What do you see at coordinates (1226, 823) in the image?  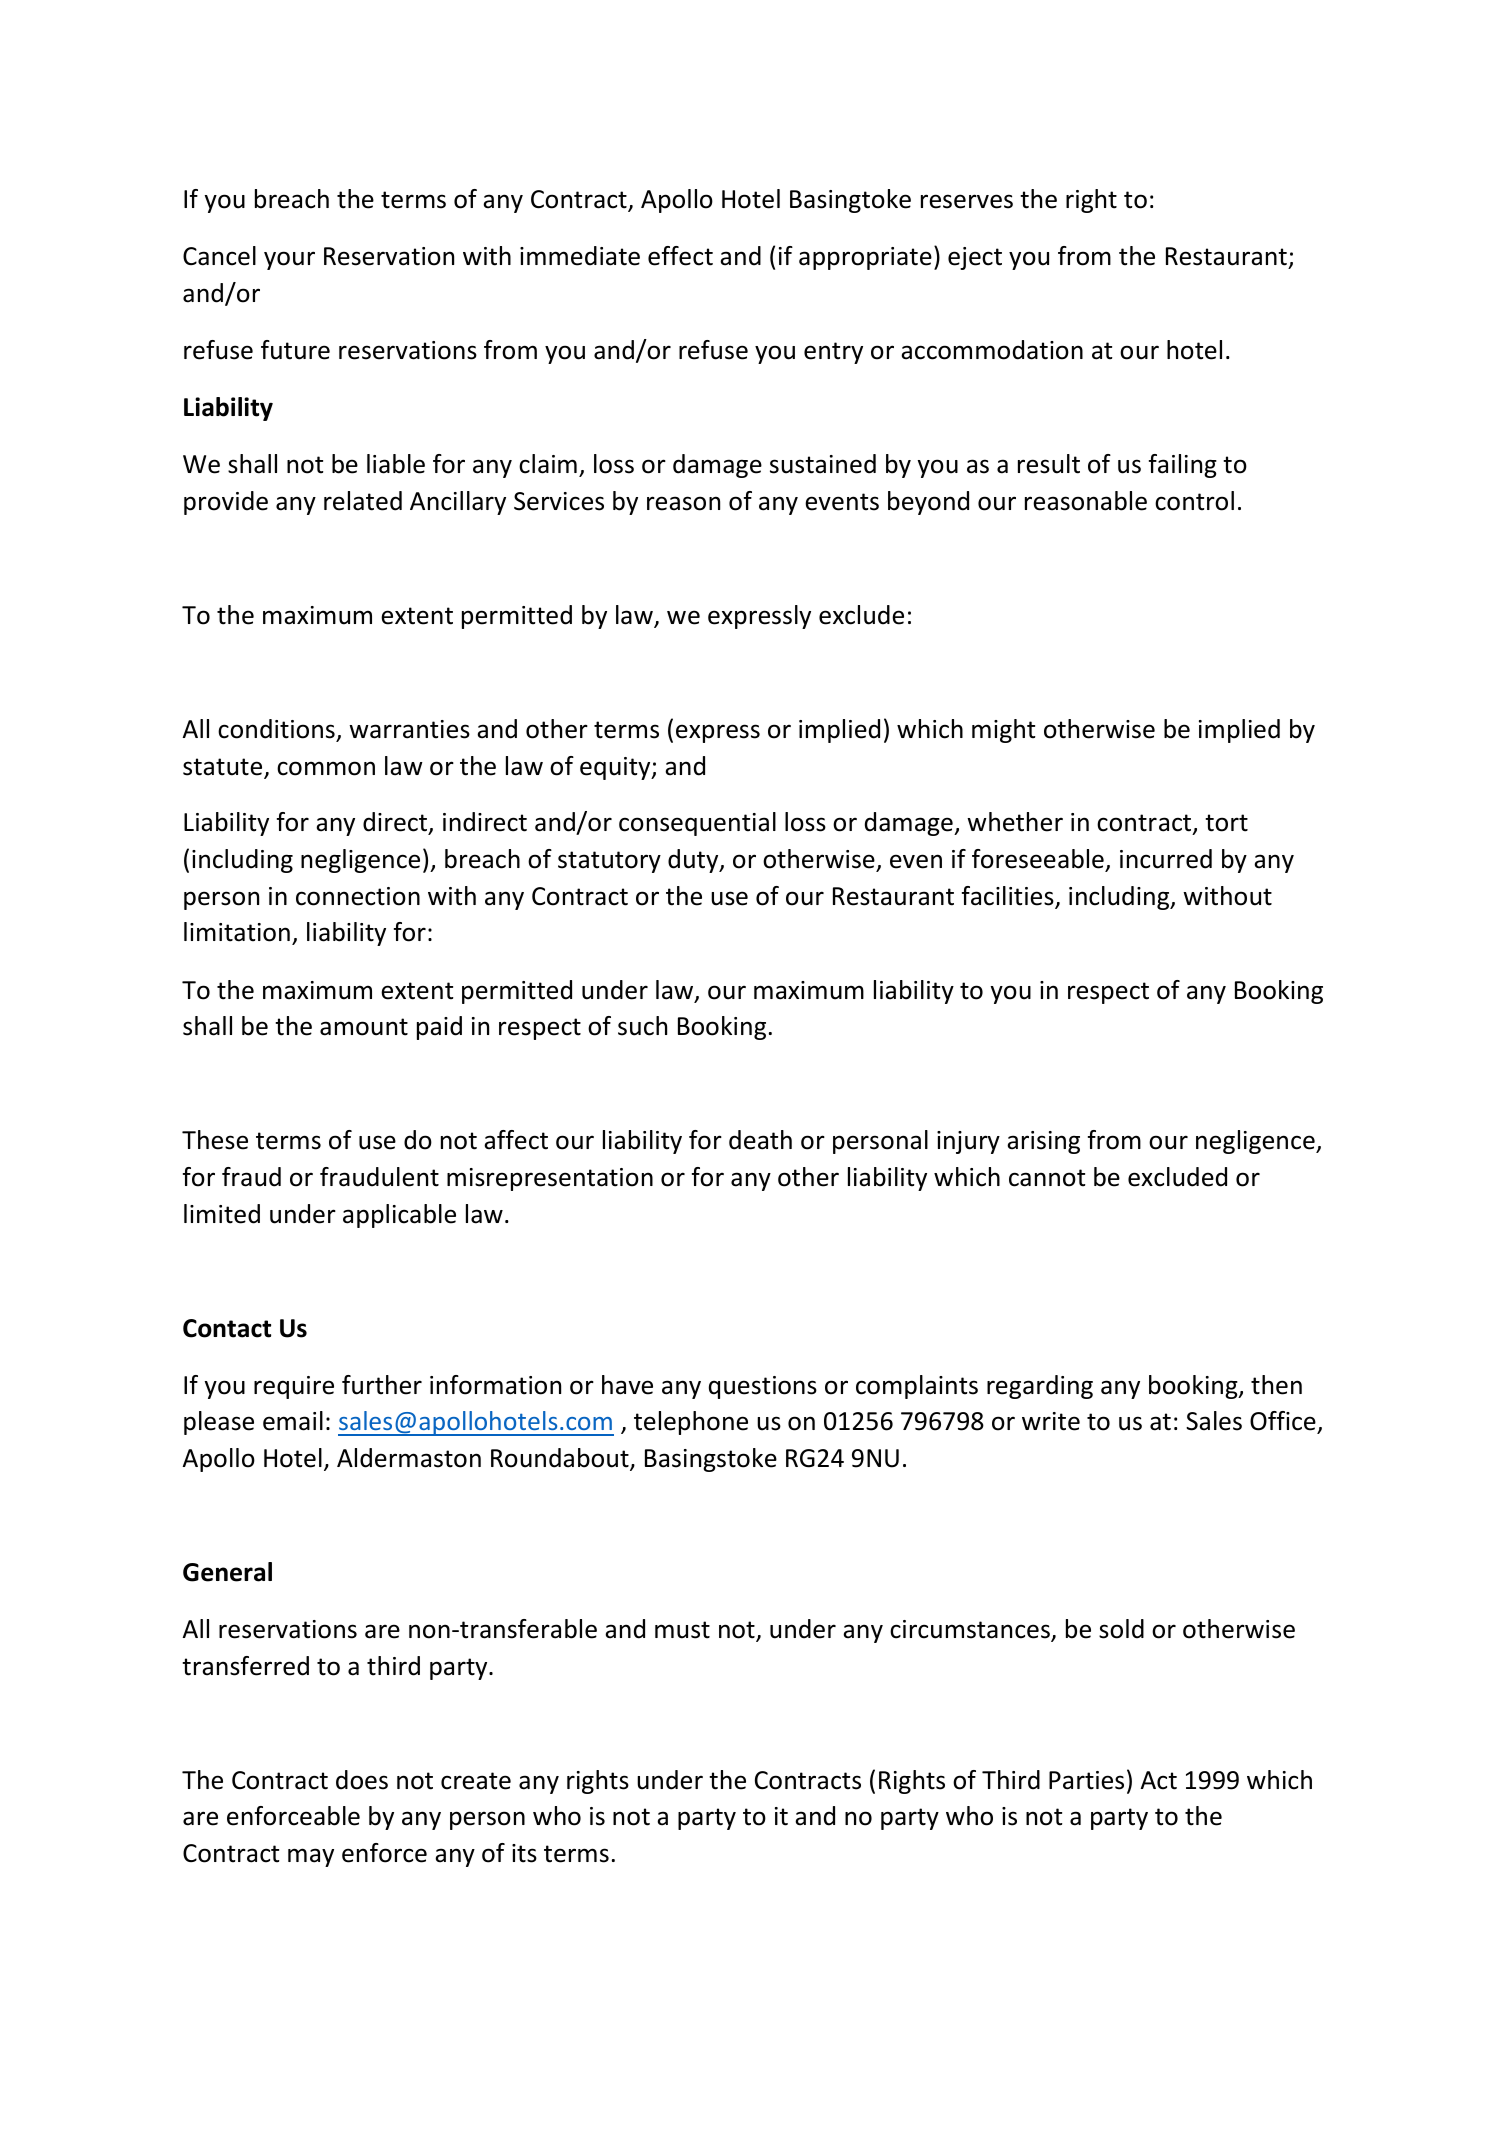 I see `tort` at bounding box center [1226, 823].
